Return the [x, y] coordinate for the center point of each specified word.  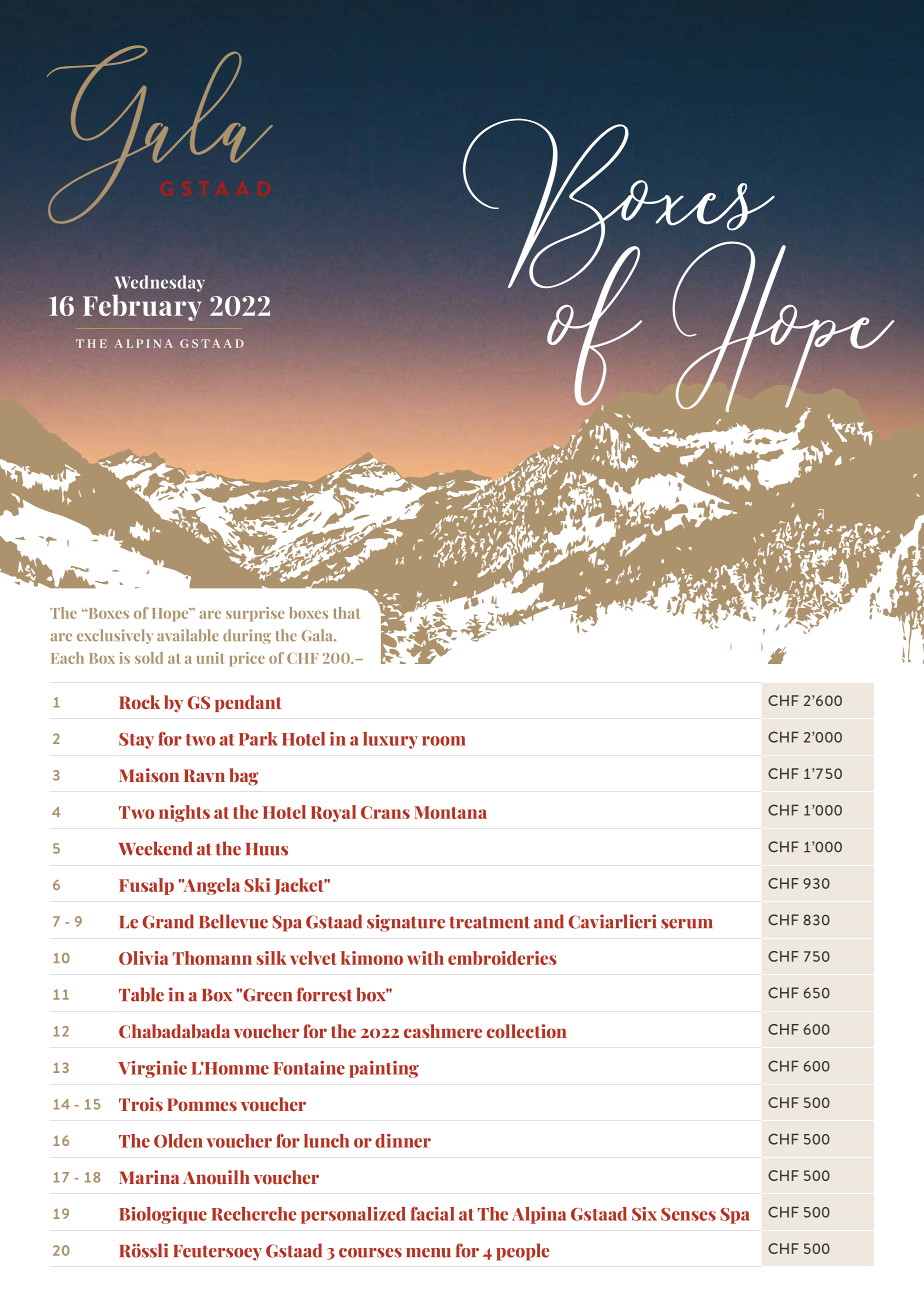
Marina [149, 1177]
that [347, 613]
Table [141, 994]
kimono [372, 958]
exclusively [115, 636]
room [444, 741]
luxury [390, 740]
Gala [318, 635]
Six [644, 1214]
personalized [353, 1215]
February [142, 307]
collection [527, 1031]
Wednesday [160, 283]
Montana [450, 812]
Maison [149, 775]
